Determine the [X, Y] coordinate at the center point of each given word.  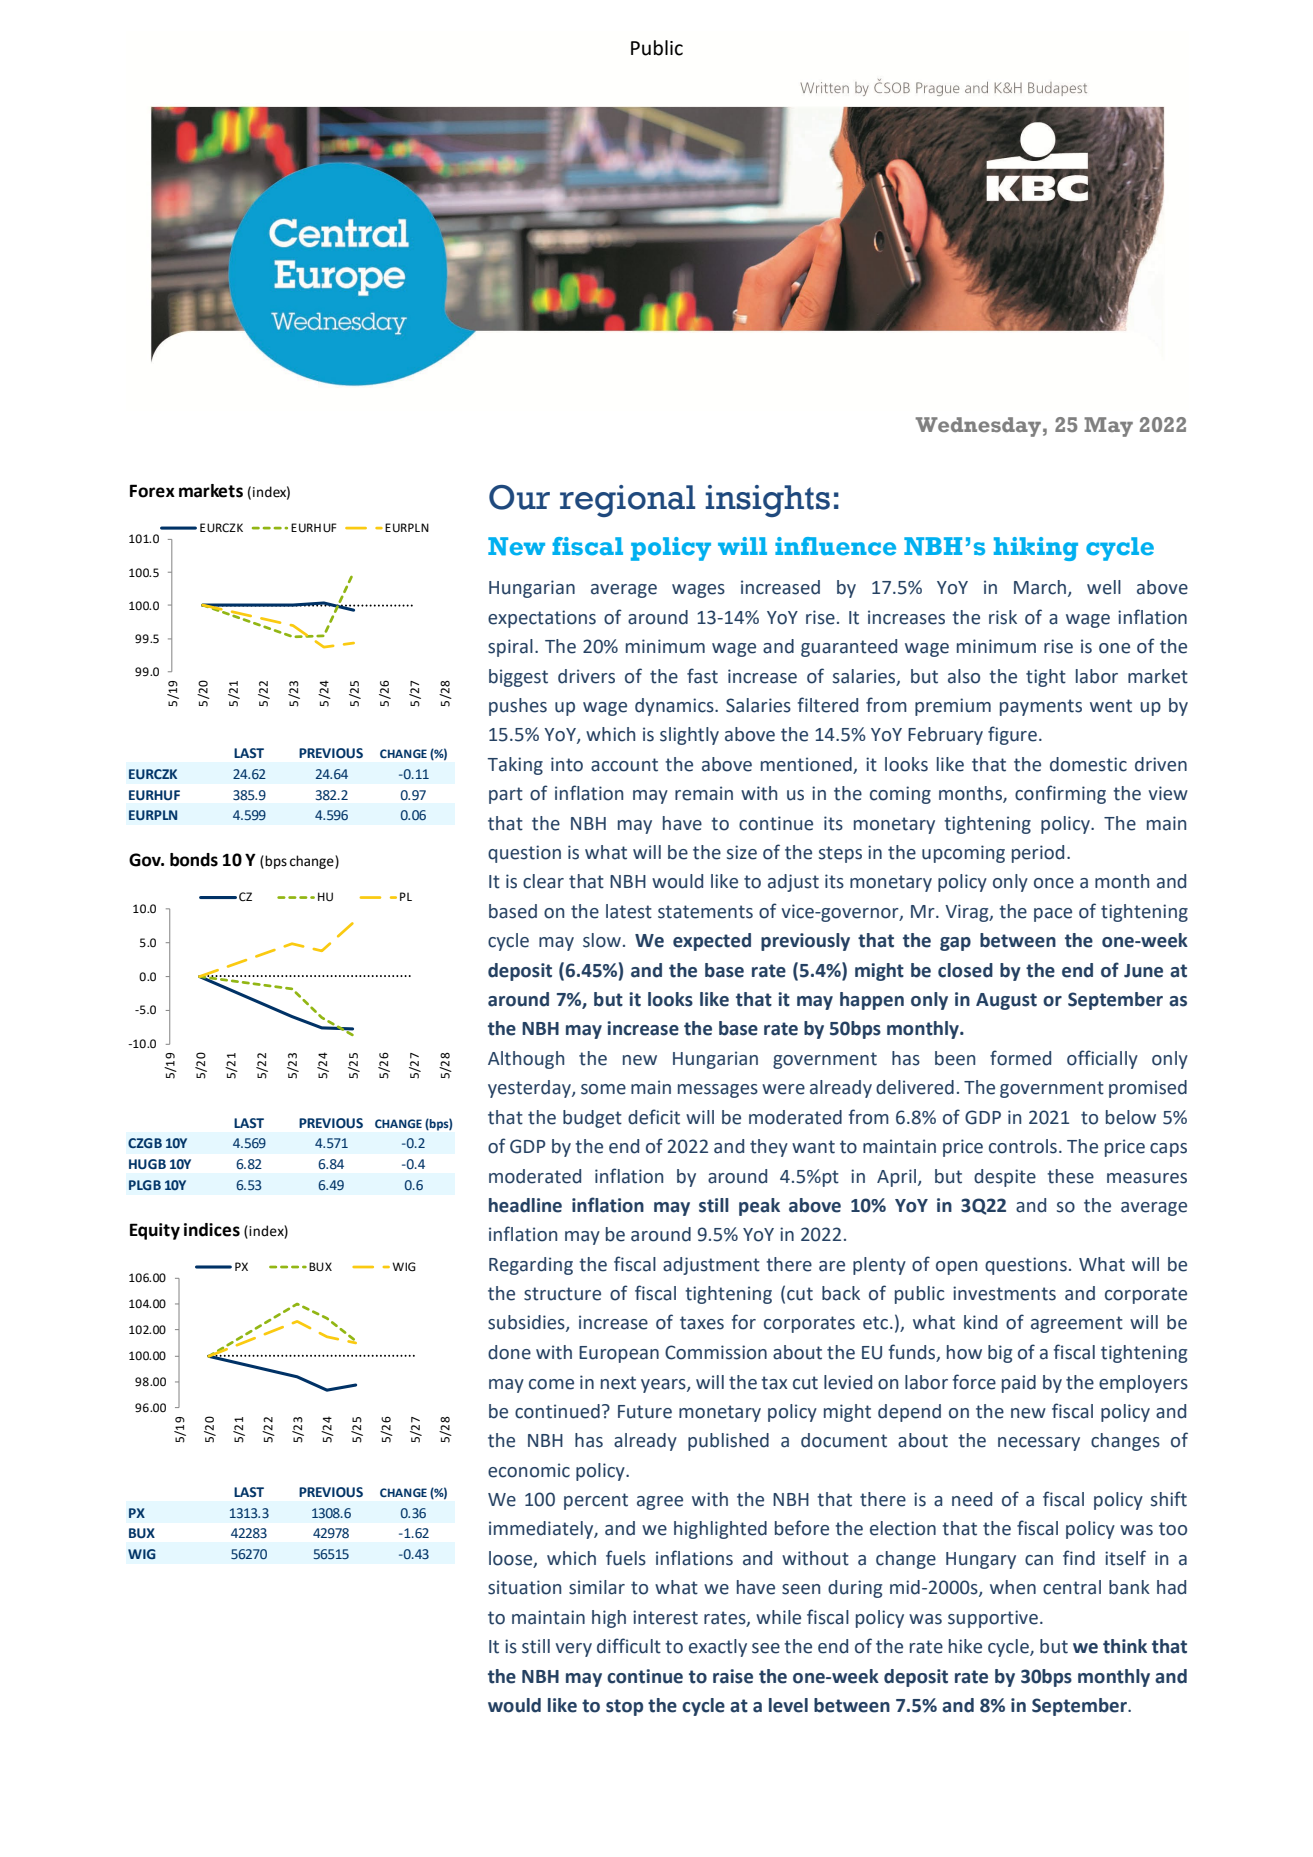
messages [718, 1091]
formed [1020, 1058]
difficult [629, 1646]
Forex [152, 491]
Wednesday [978, 427]
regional [627, 501]
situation [524, 1587]
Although [526, 1060]
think [1125, 1646]
